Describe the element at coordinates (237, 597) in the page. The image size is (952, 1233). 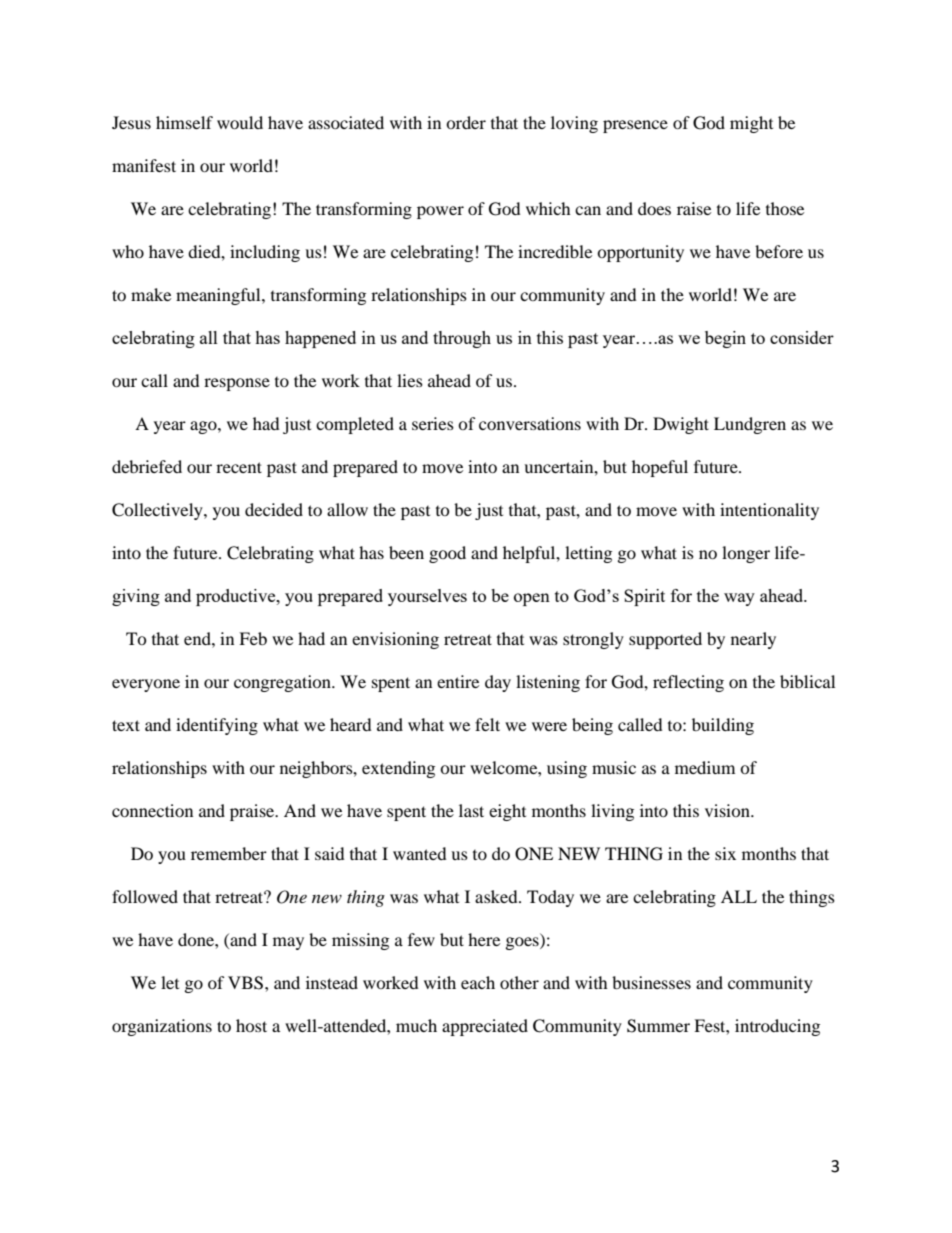
I see `productive` at that location.
